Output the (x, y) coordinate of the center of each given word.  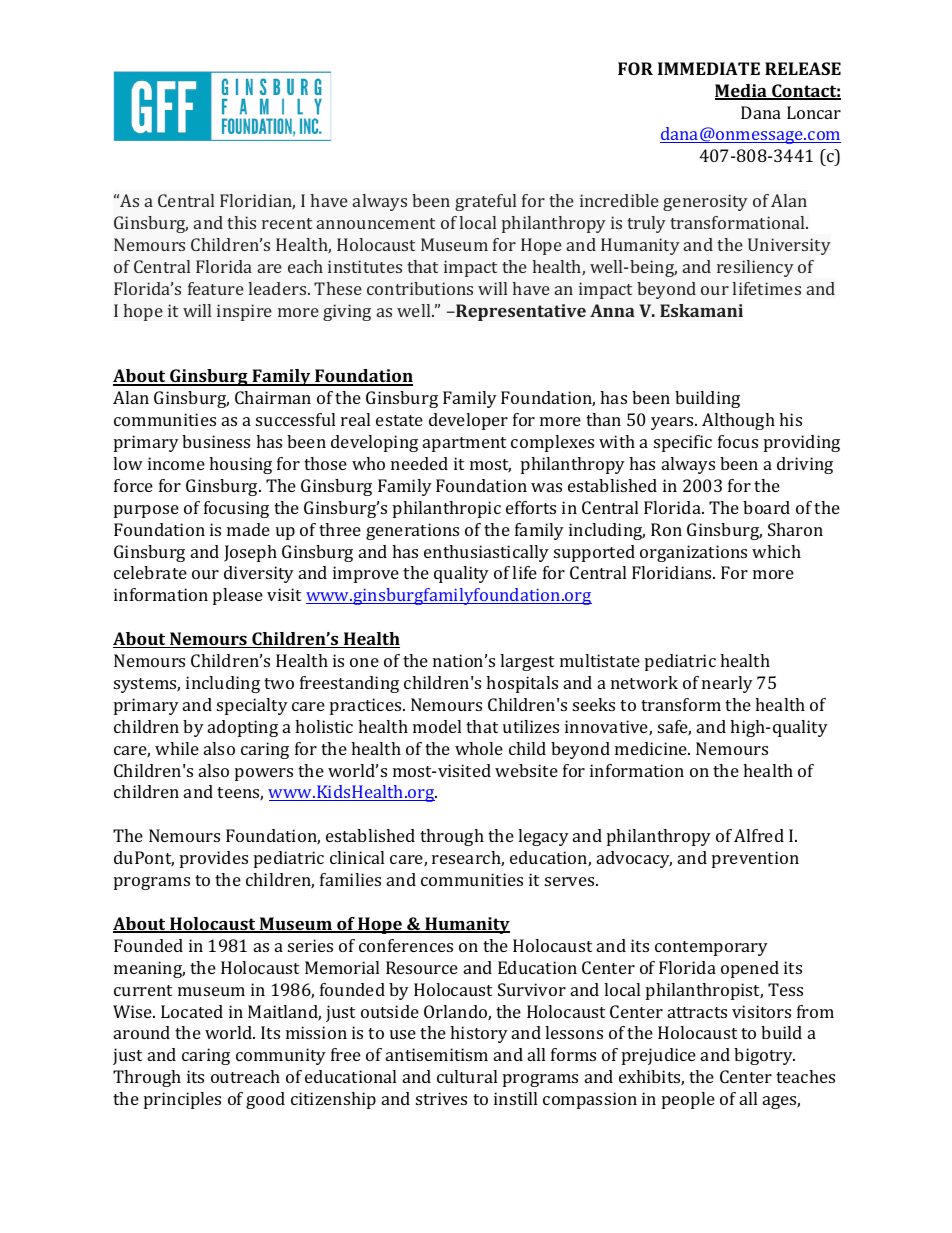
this (241, 222)
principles (182, 1100)
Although (738, 421)
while (177, 748)
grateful (485, 202)
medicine (652, 748)
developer (468, 421)
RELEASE (803, 68)
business (216, 441)
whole (479, 748)
